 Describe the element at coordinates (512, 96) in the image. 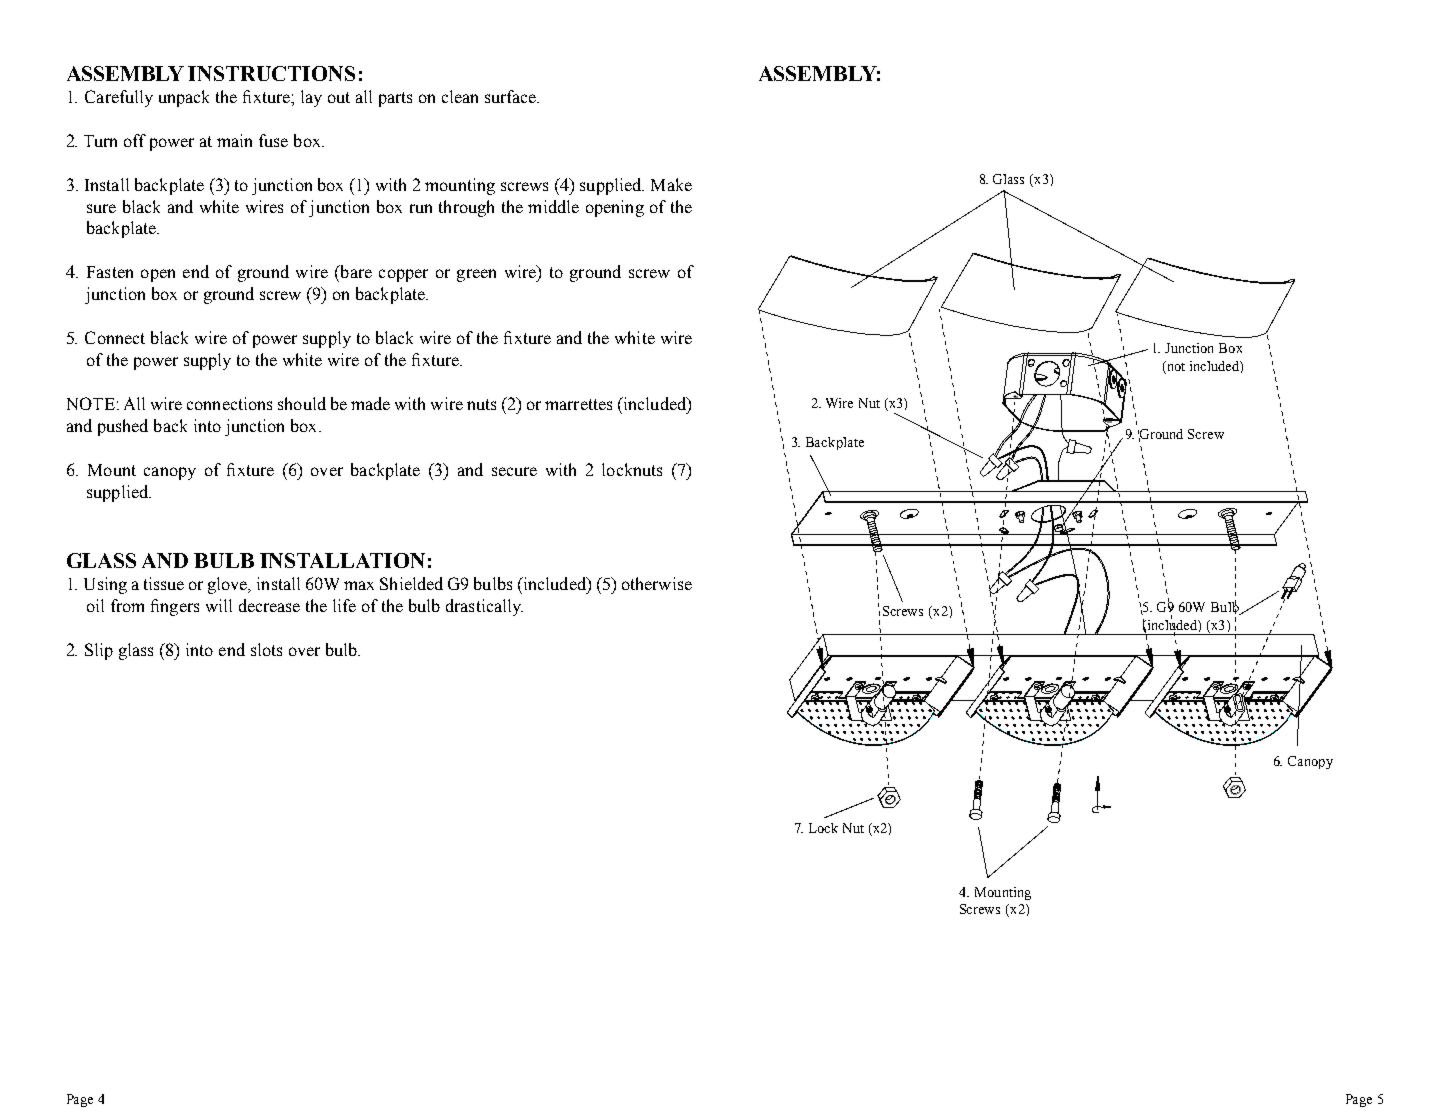

I see `surface` at that location.
